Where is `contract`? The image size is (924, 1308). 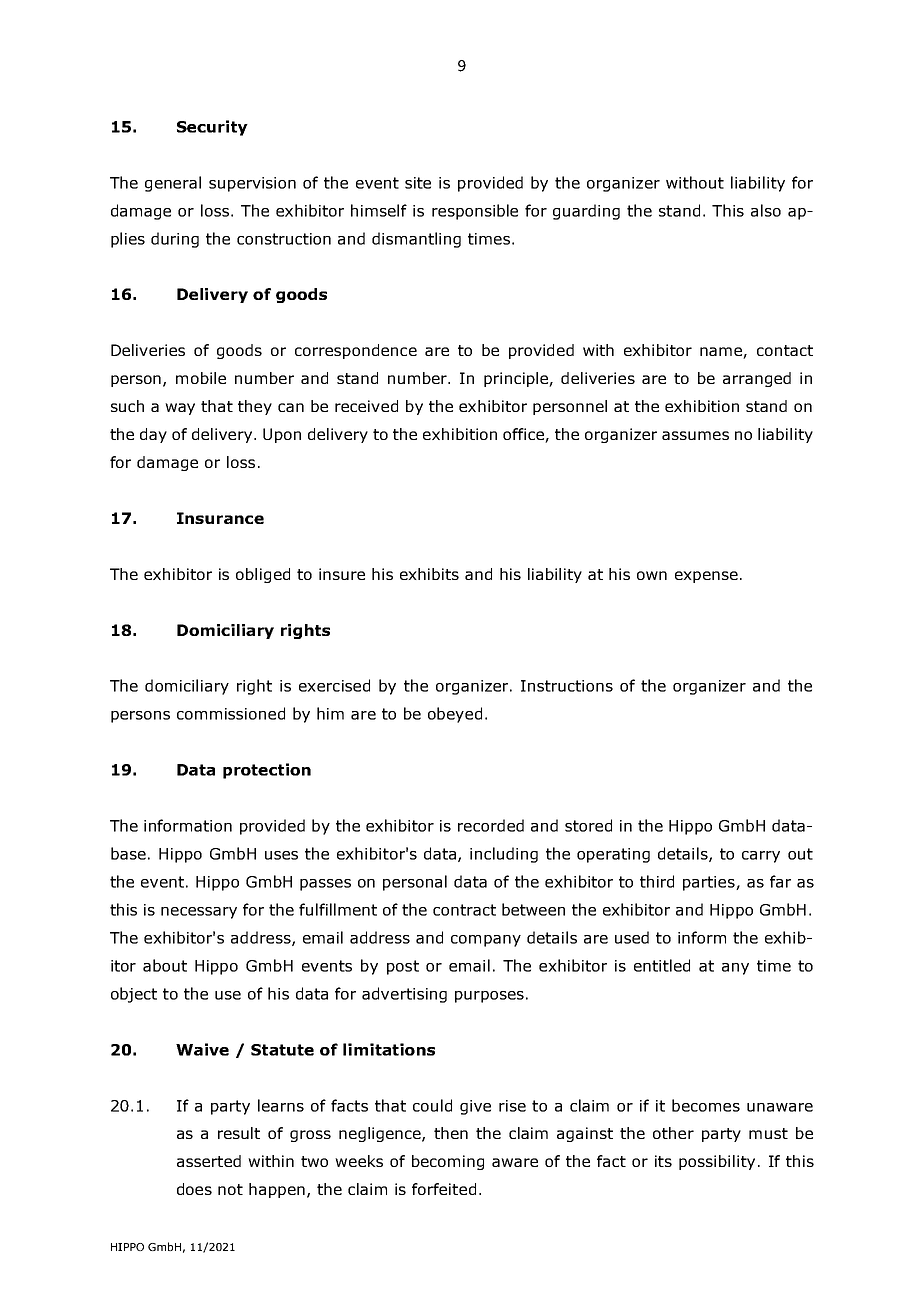
contract is located at coordinates (464, 910).
